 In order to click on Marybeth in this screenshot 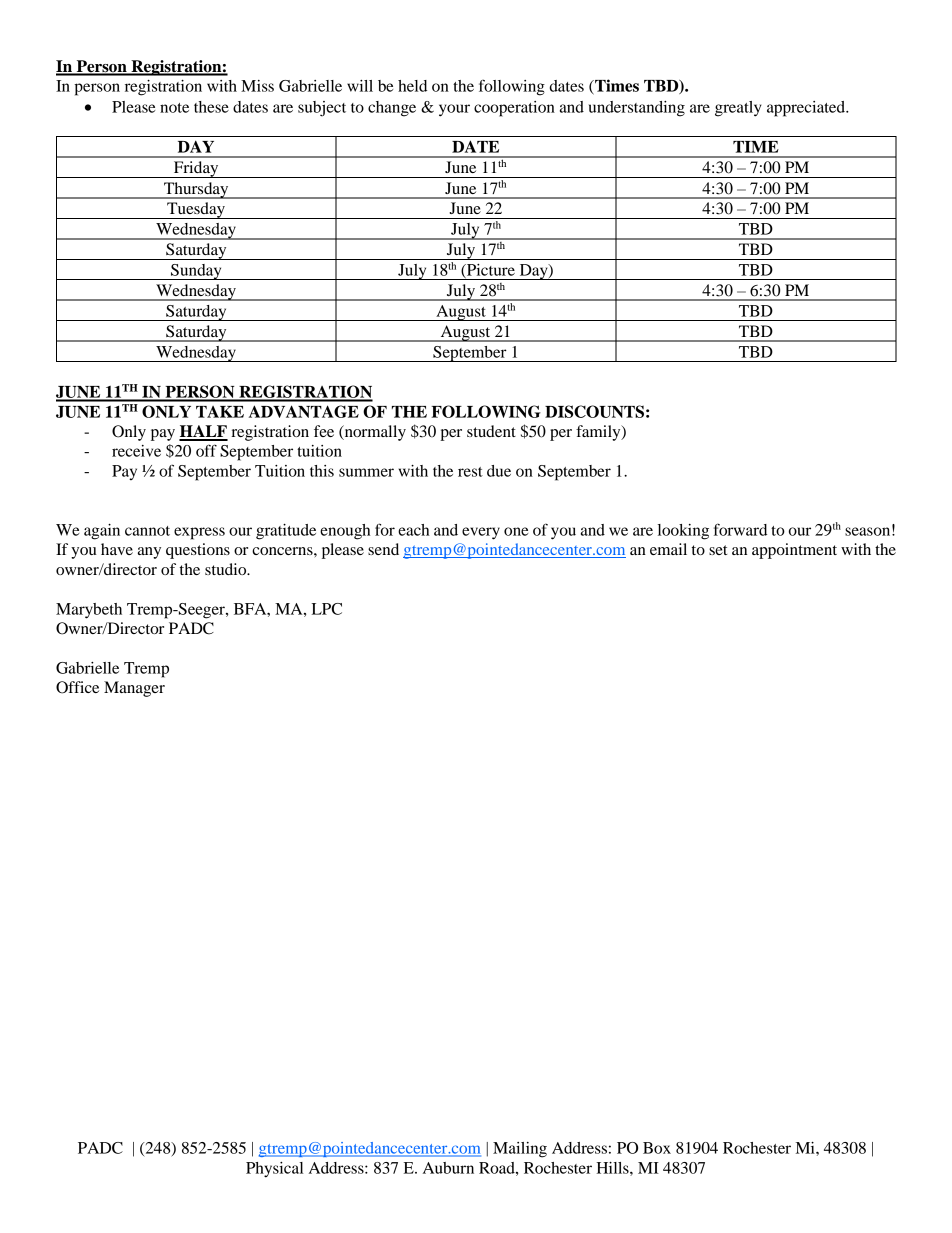, I will do `click(89, 611)`.
